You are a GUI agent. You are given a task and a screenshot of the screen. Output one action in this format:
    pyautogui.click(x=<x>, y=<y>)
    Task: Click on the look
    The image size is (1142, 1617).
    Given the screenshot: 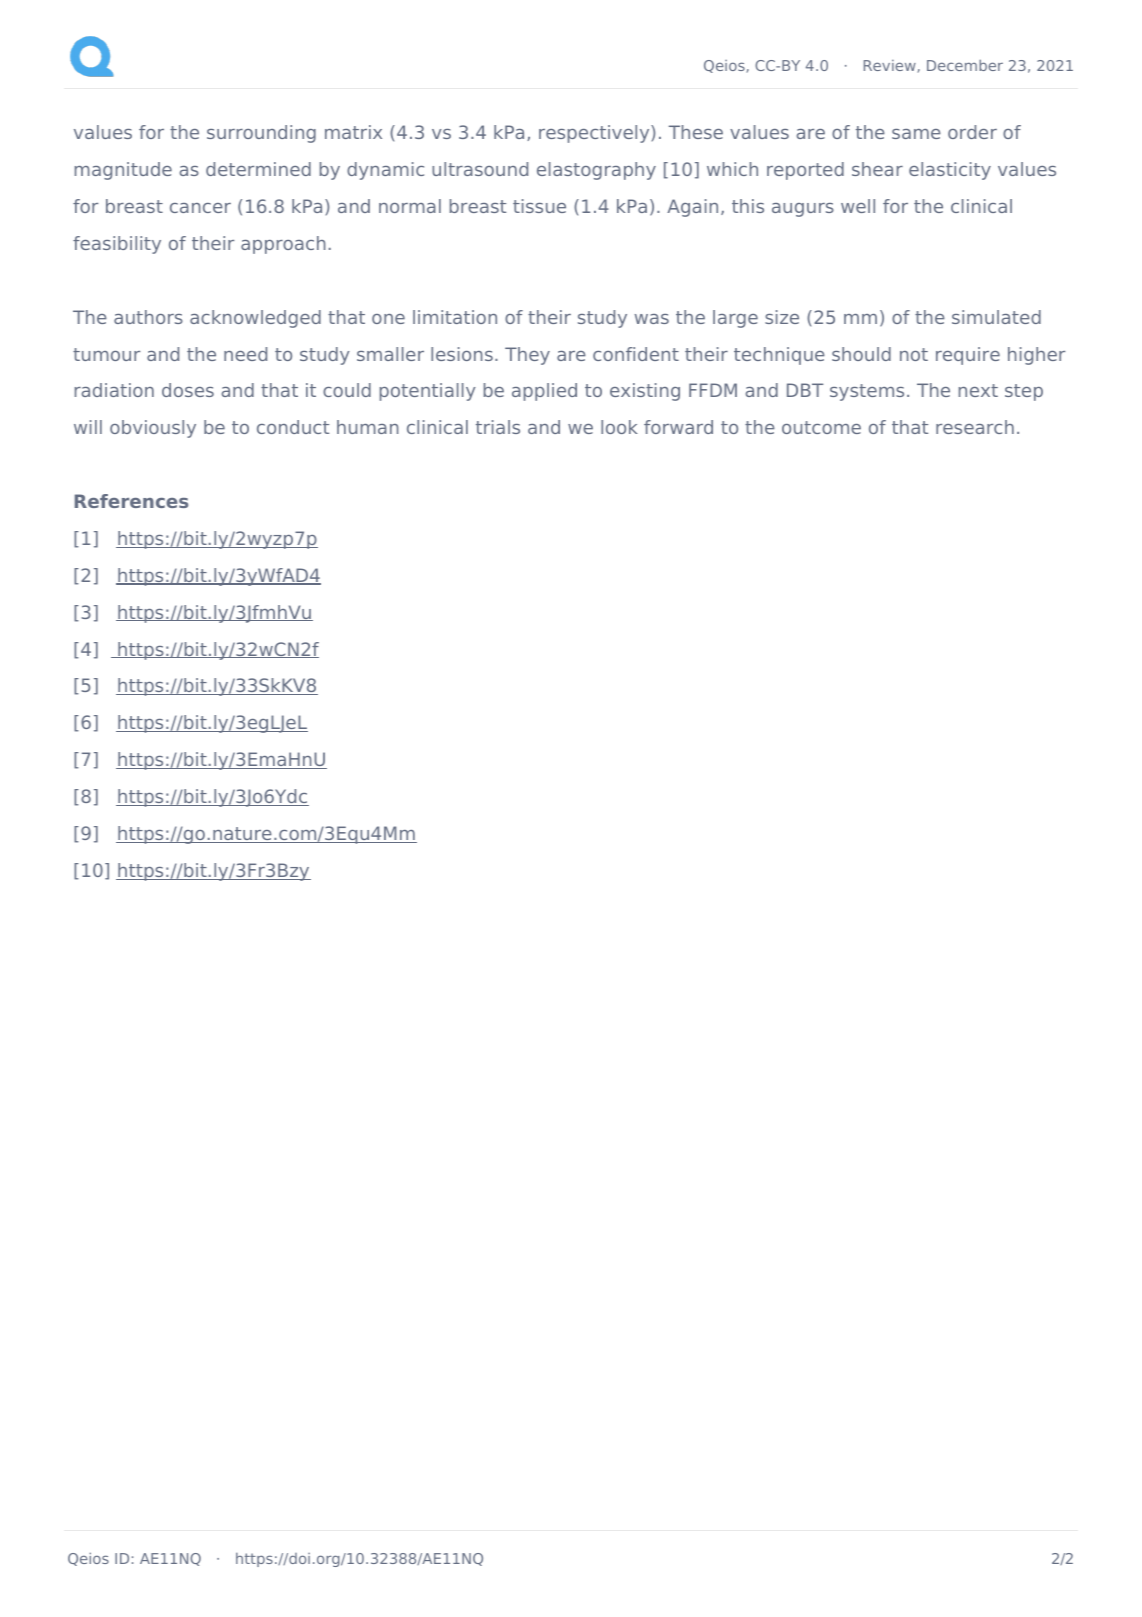 What is the action you would take?
    pyautogui.click(x=619, y=427)
